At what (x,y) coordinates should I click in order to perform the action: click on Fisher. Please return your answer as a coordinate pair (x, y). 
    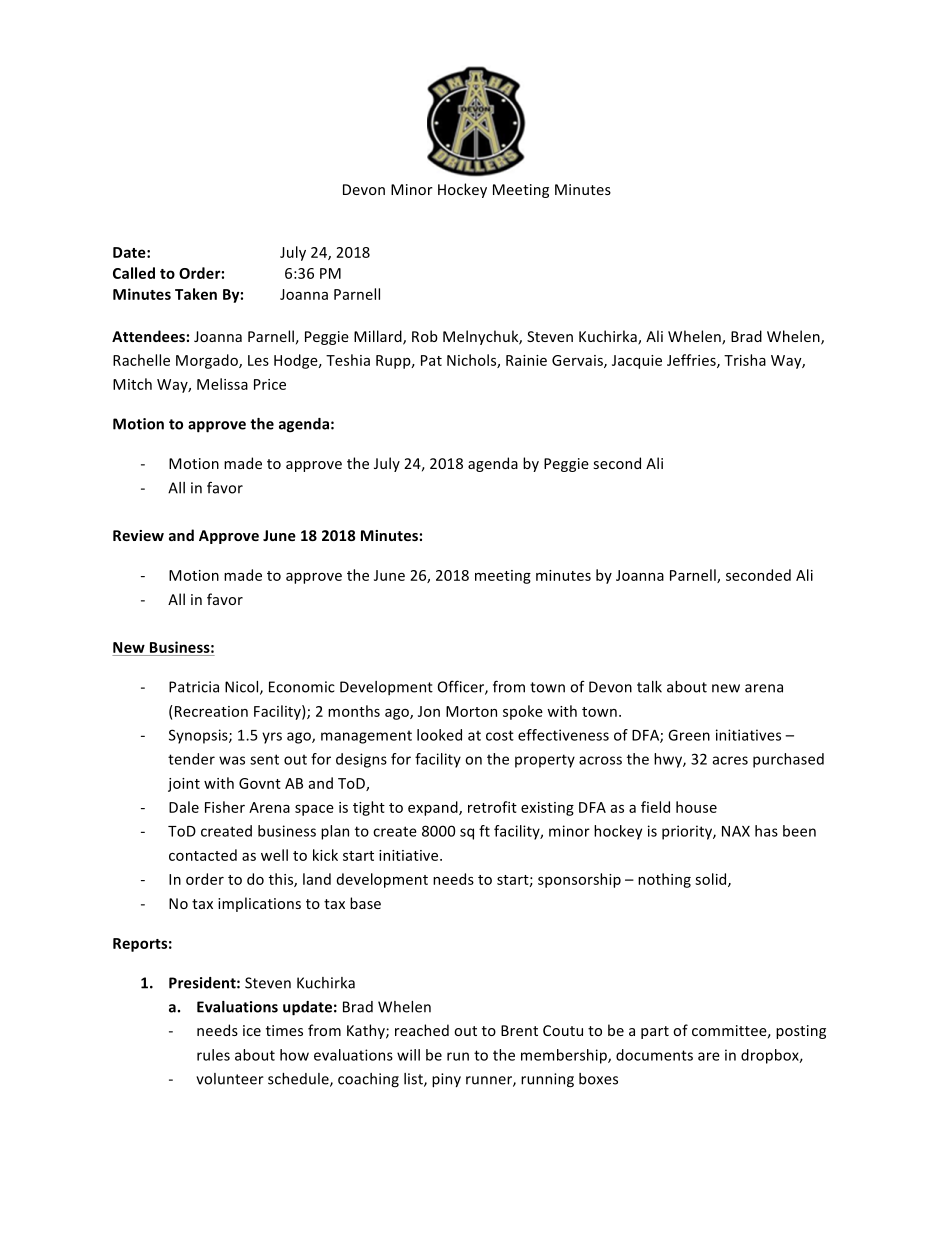
    Looking at the image, I should click on (225, 807).
